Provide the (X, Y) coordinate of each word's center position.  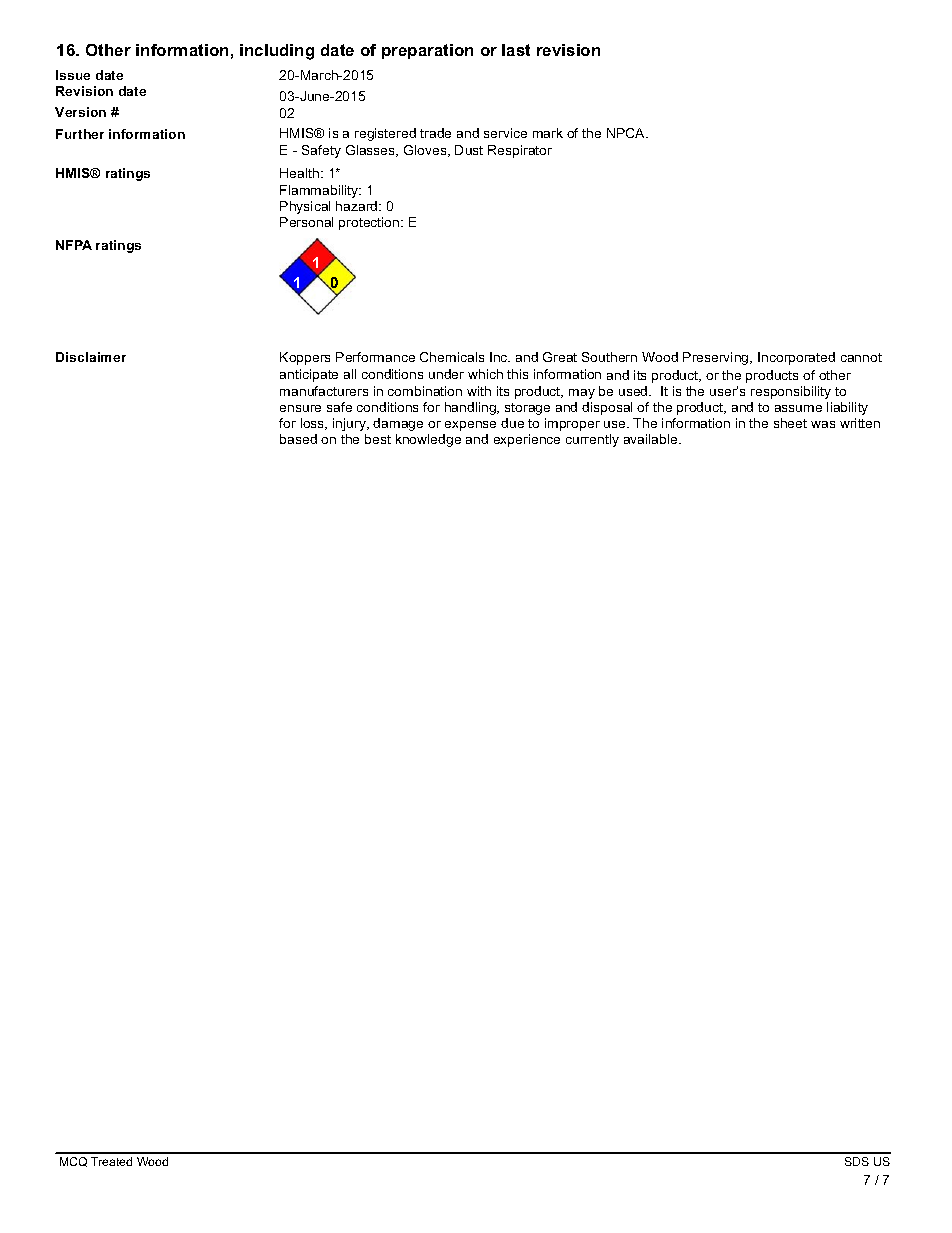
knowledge (428, 440)
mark (548, 133)
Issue (73, 75)
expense (470, 426)
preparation (427, 51)
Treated (111, 1161)
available (652, 439)
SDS (857, 1161)
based (298, 439)
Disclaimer (91, 357)
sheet (790, 423)
